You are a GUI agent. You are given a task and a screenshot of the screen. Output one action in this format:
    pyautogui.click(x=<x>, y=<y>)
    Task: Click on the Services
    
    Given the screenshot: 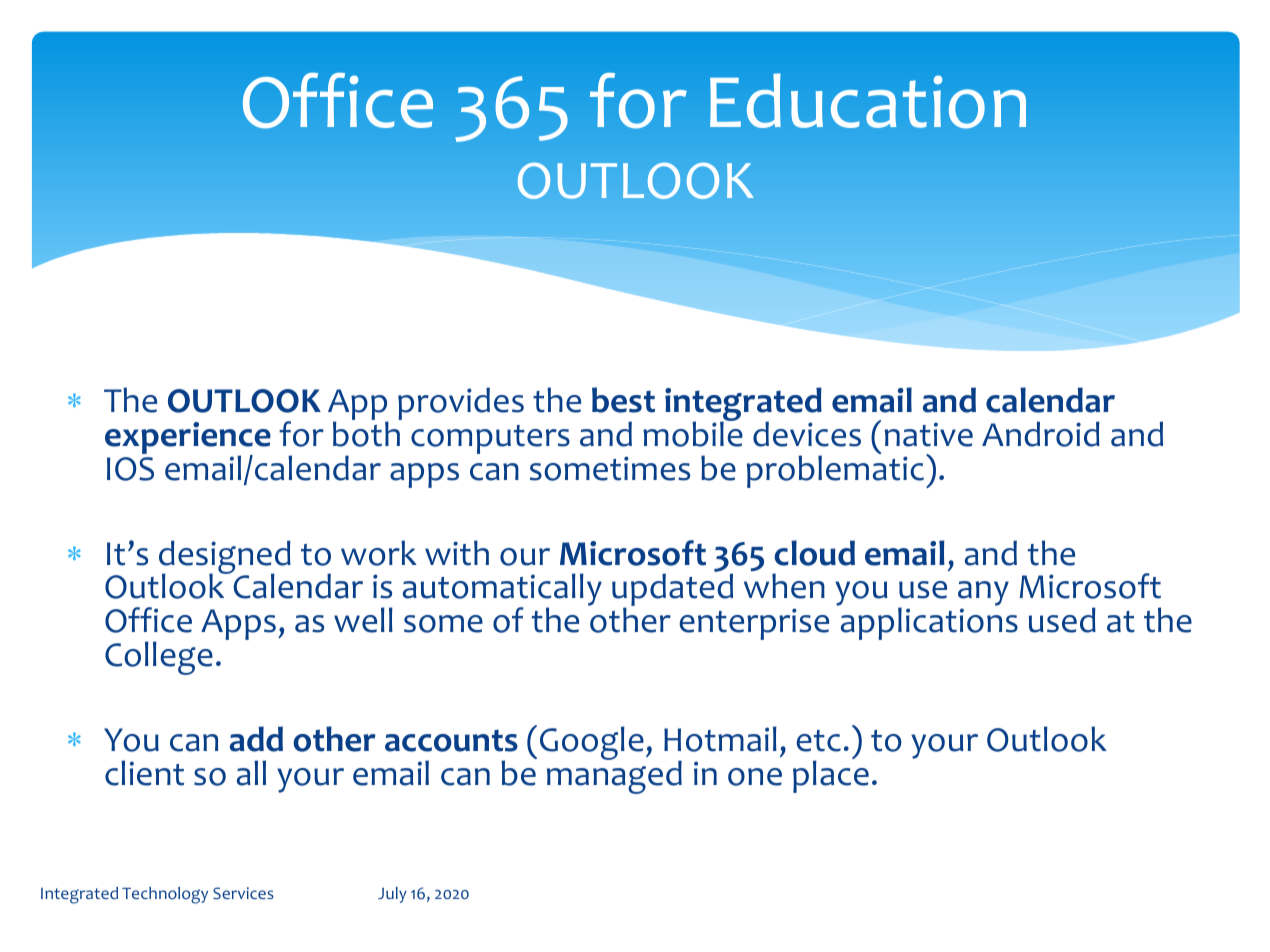 What is the action you would take?
    pyautogui.click(x=243, y=893)
